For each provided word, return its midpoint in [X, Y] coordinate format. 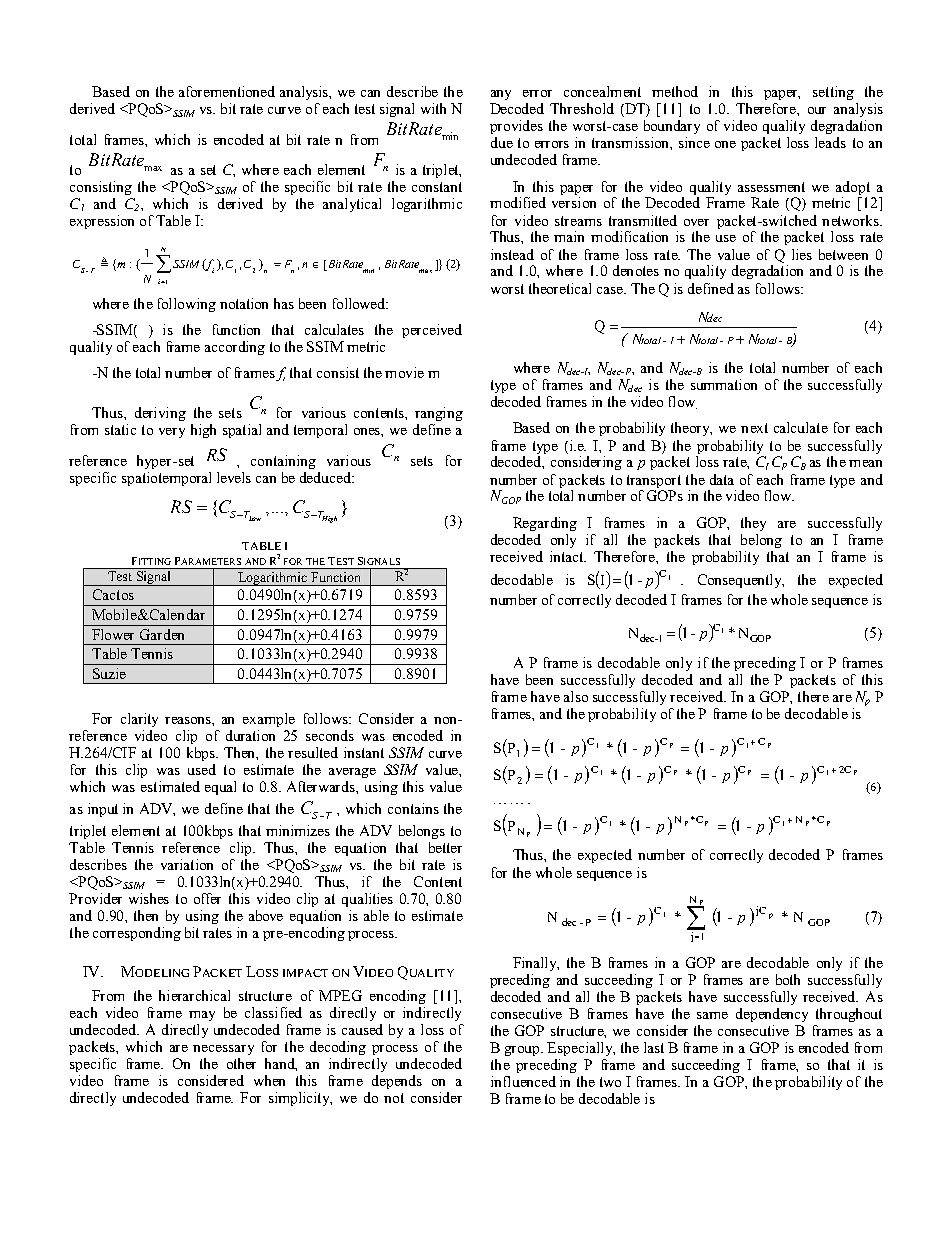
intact [568, 556]
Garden [162, 634]
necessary [223, 1050]
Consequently [741, 581]
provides [516, 127]
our [817, 110]
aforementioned [227, 91]
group [524, 1051]
